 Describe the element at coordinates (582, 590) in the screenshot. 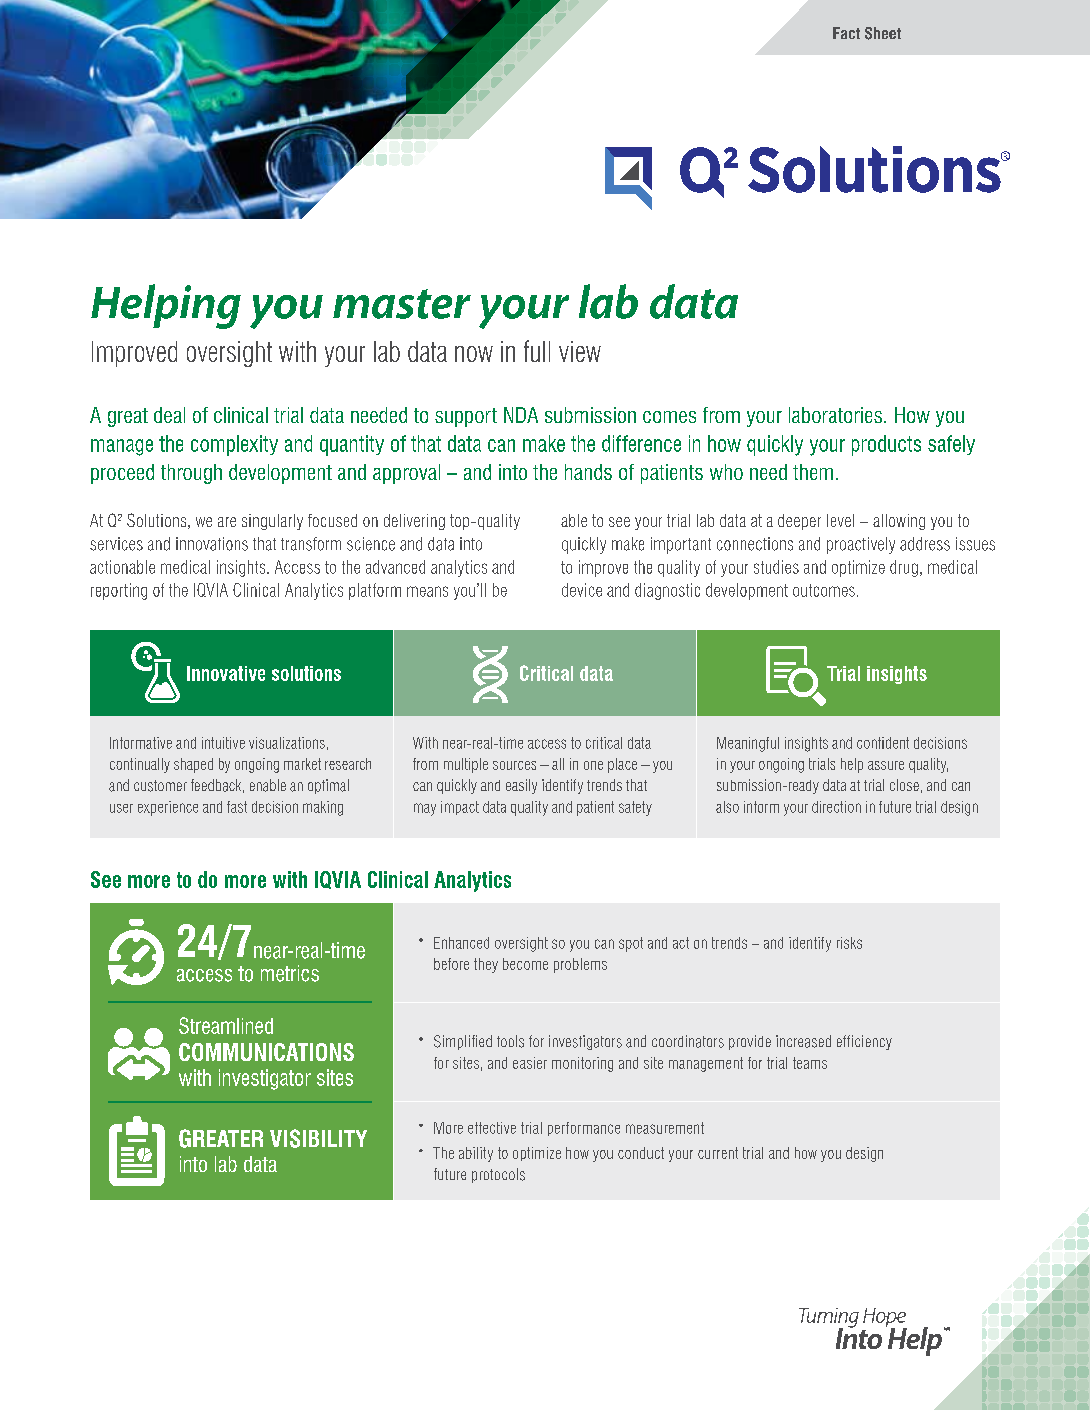

I see `device` at that location.
